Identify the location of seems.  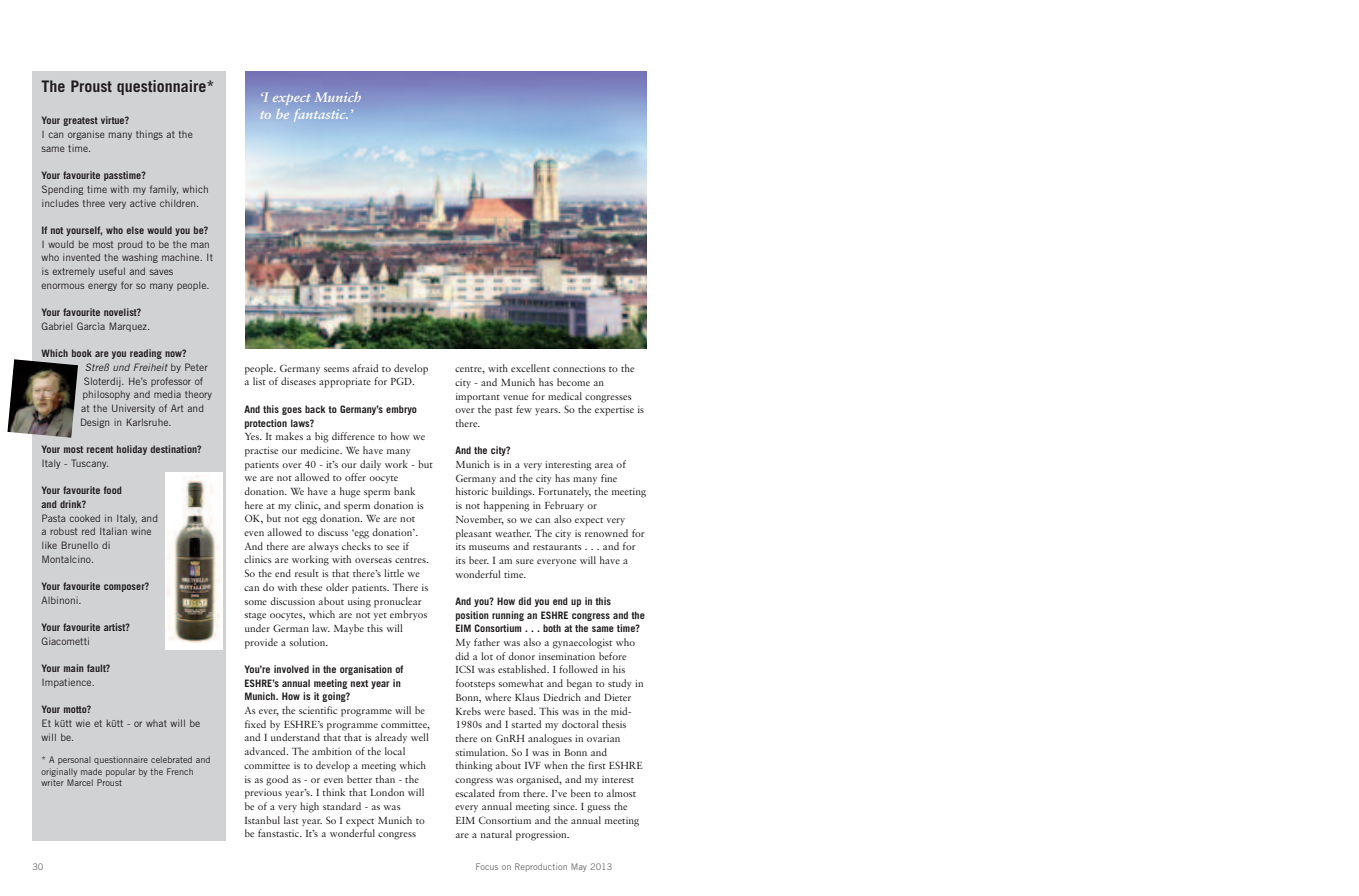
(336, 369).
